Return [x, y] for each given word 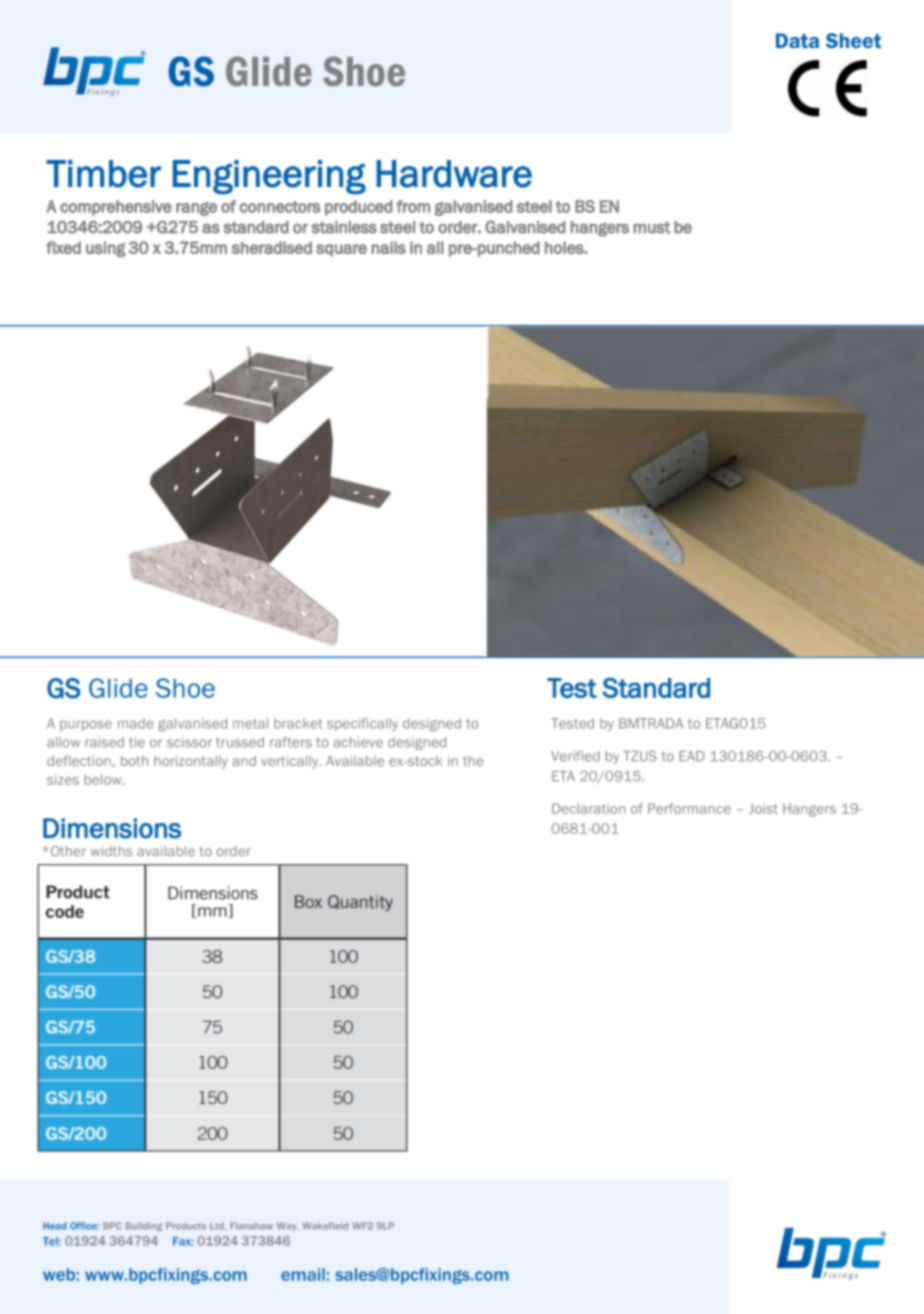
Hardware [454, 174]
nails [388, 247]
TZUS [640, 756]
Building [144, 1226]
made [135, 723]
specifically [362, 724]
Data [797, 40]
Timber [103, 174]
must [652, 227]
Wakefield [325, 1226]
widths [111, 851]
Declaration [588, 808]
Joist [763, 808]
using [106, 249]
